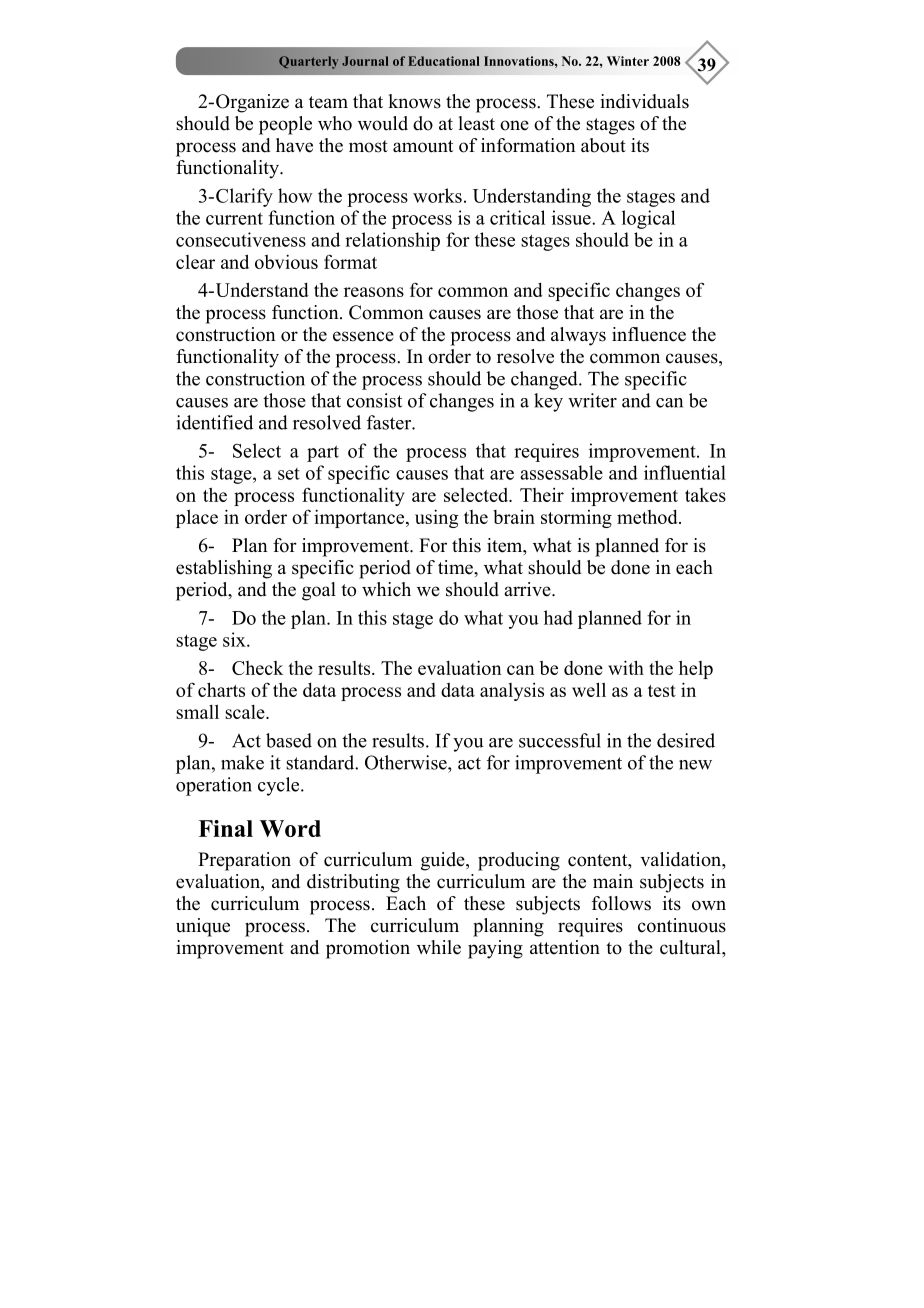 The image size is (924, 1308). What do you see at coordinates (235, 639) in the screenshot?
I see `six` at bounding box center [235, 639].
